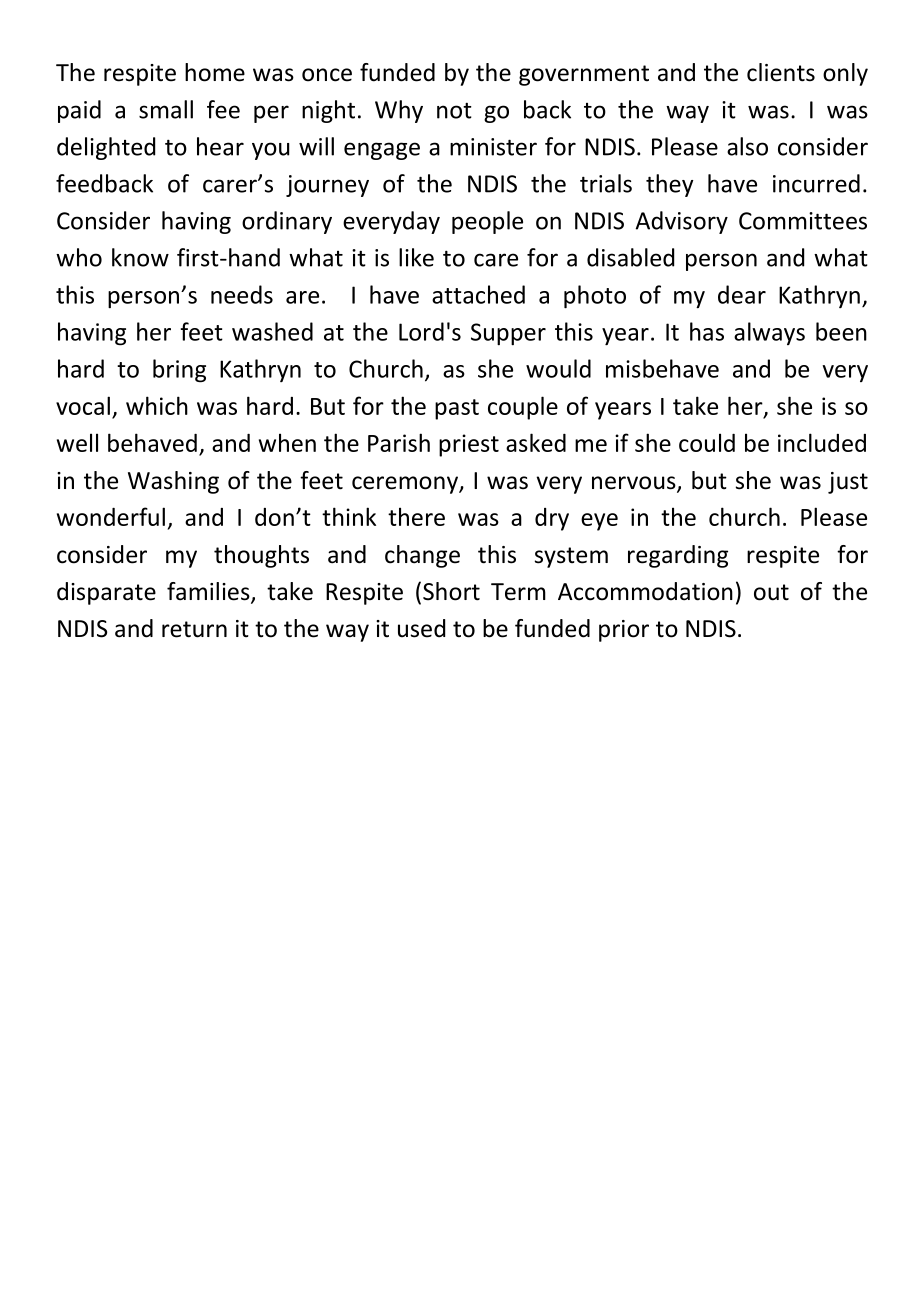 This screenshot has height=1308, width=924. What do you see at coordinates (179, 371) in the screenshot?
I see `bring` at bounding box center [179, 371].
